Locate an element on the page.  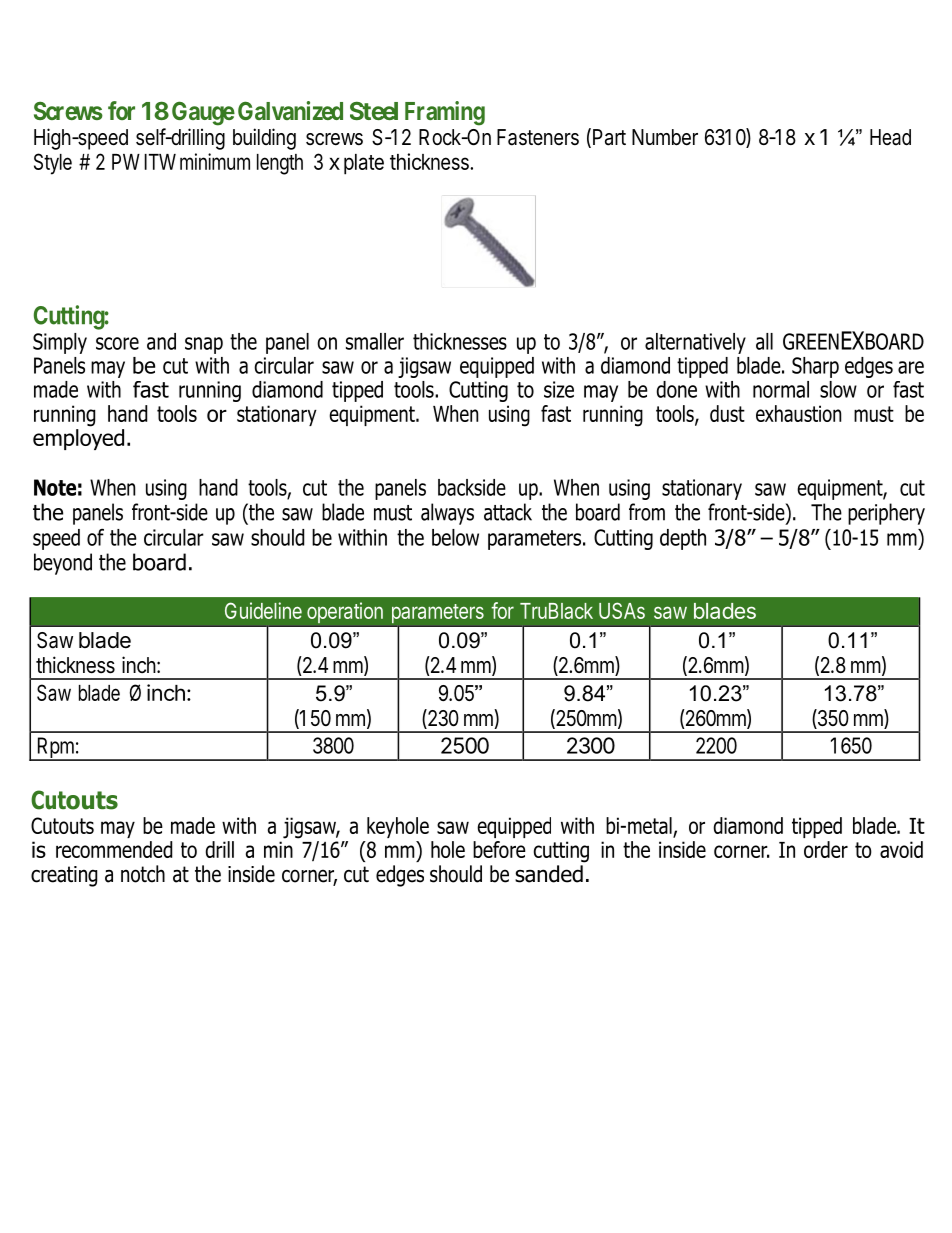
order is located at coordinates (826, 849).
